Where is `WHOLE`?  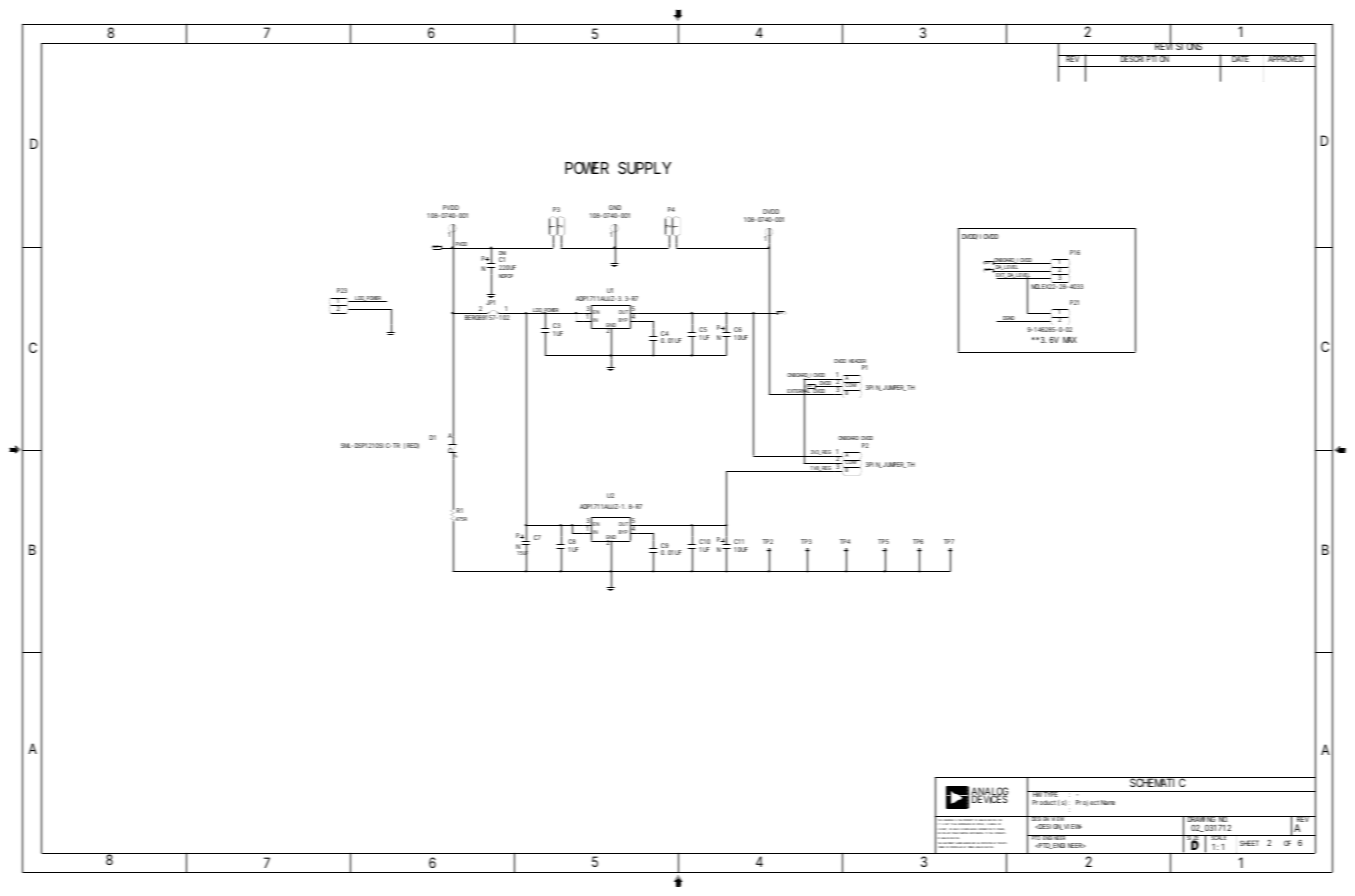 WHOLE is located at coordinates (993, 824).
